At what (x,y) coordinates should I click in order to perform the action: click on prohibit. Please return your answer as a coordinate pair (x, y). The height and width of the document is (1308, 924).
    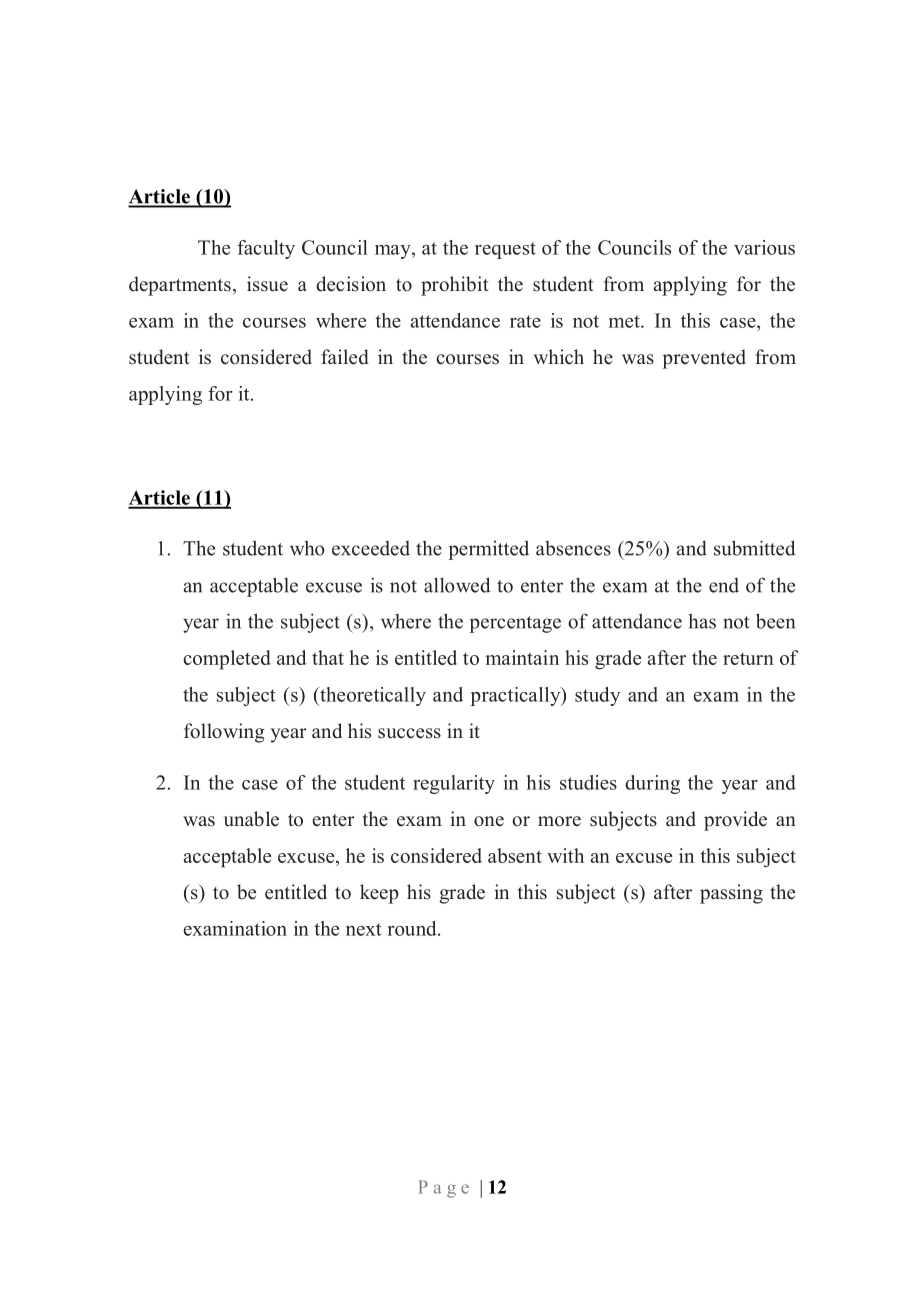
    Looking at the image, I should click on (455, 286).
